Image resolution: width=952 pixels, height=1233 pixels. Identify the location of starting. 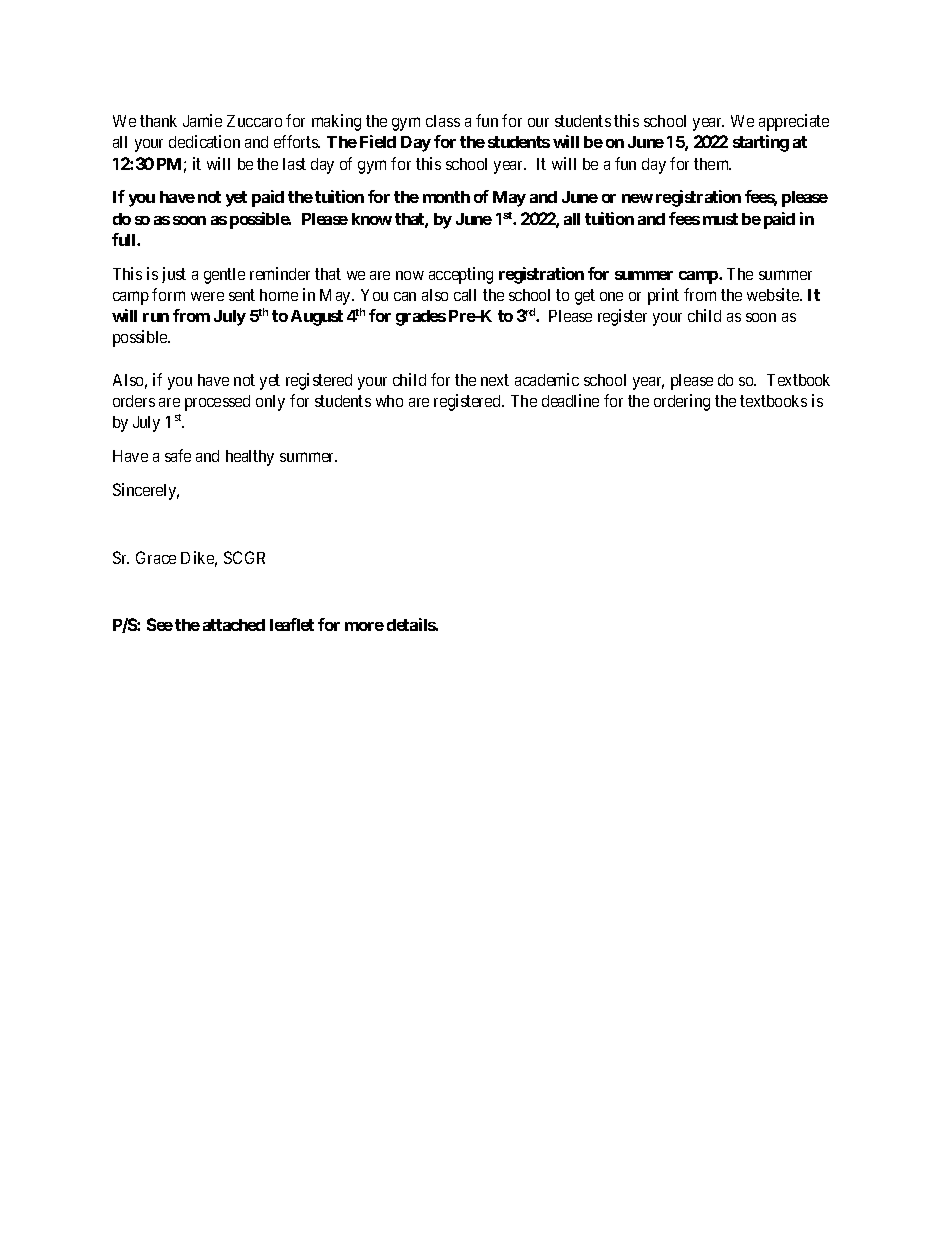
(761, 143).
